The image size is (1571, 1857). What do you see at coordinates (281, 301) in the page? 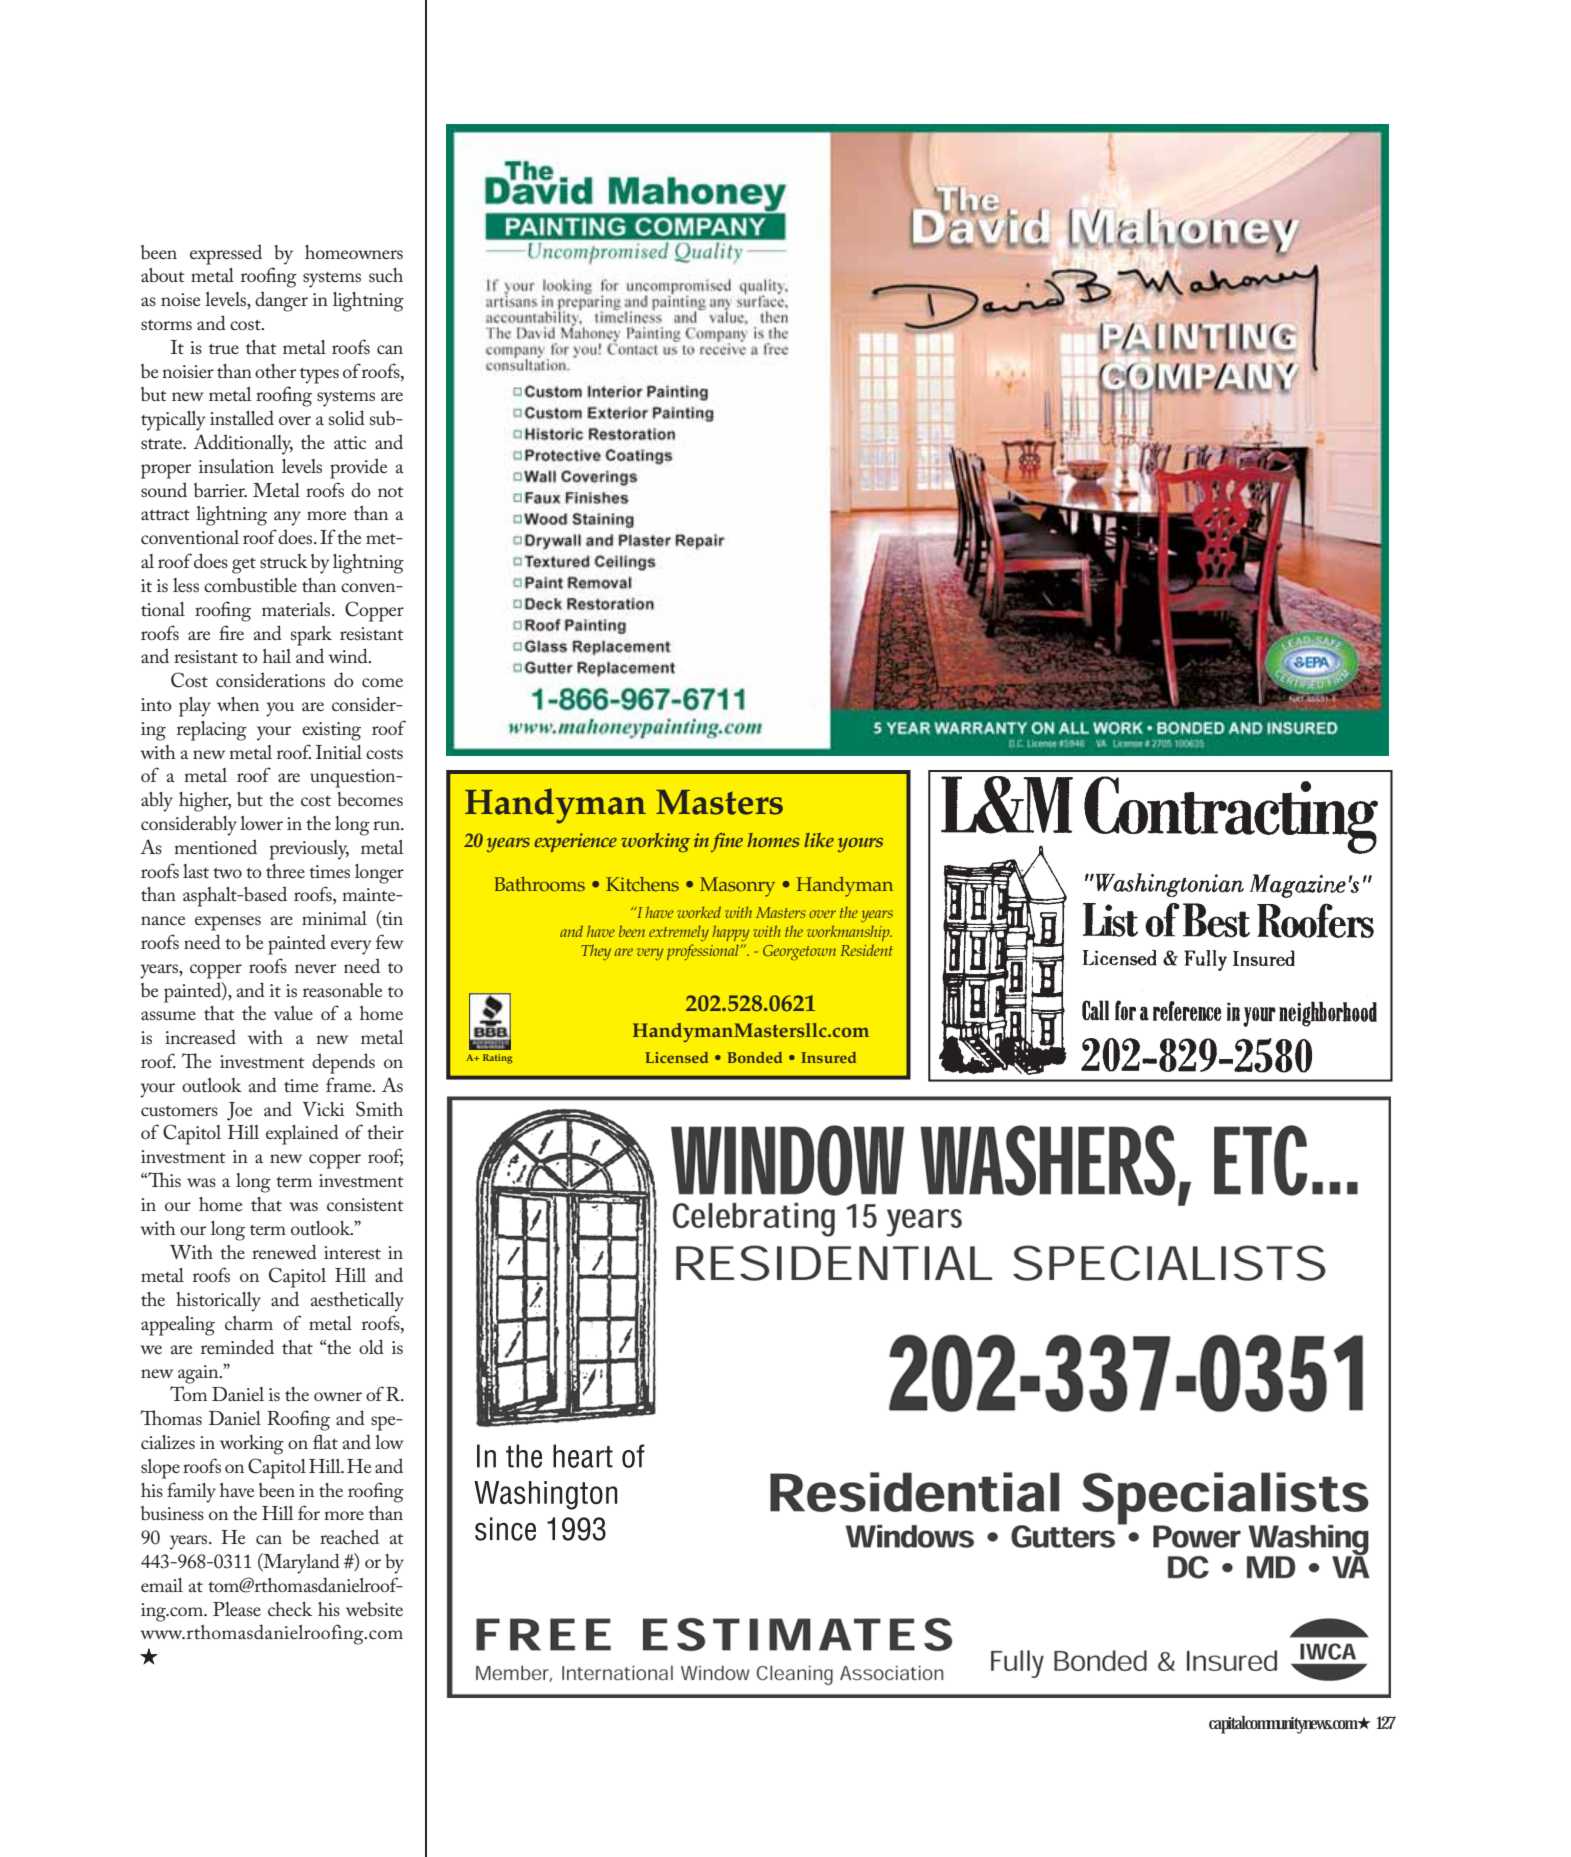
I see `danger` at bounding box center [281, 301].
